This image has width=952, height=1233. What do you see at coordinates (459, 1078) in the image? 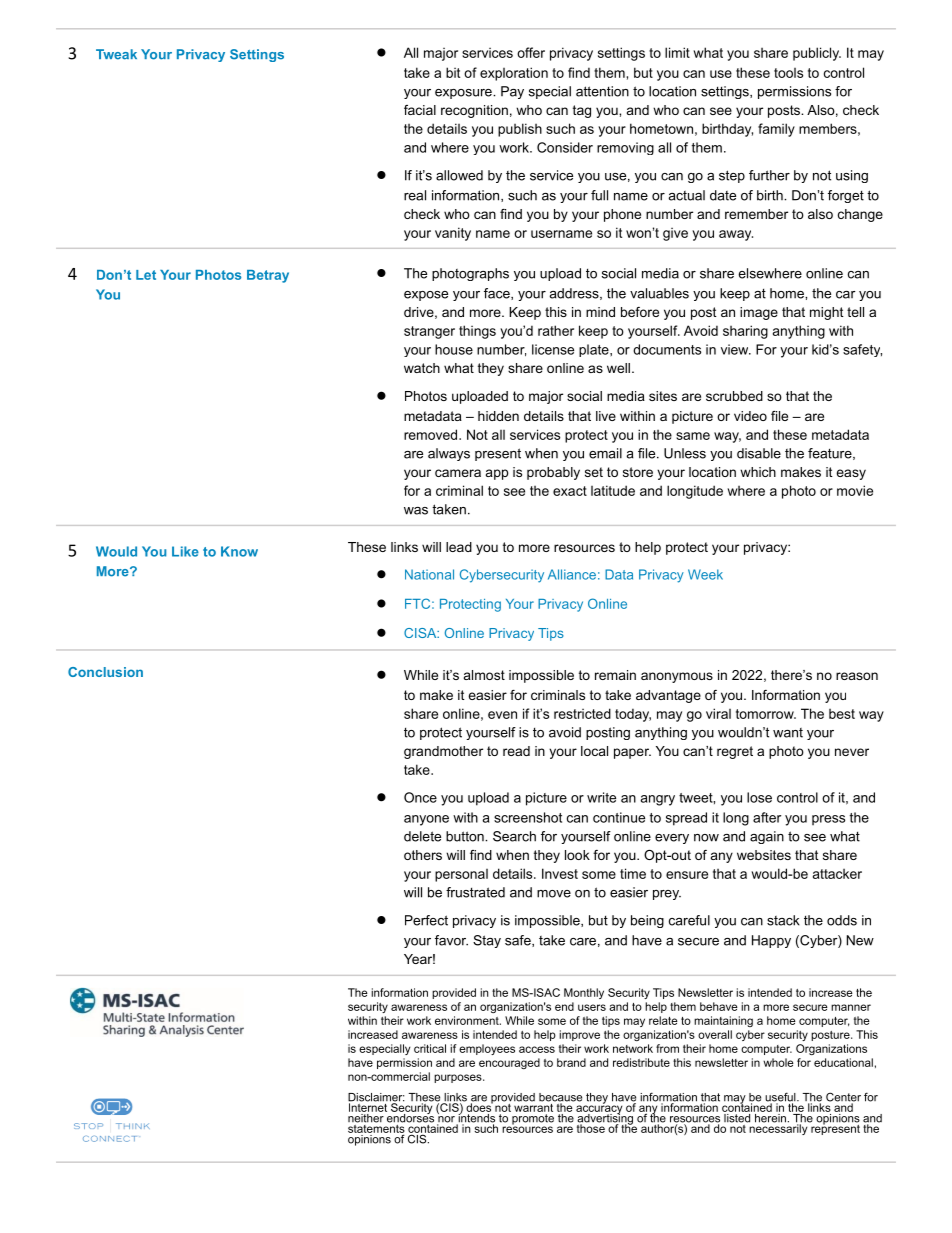
I see `purposes` at bounding box center [459, 1078].
